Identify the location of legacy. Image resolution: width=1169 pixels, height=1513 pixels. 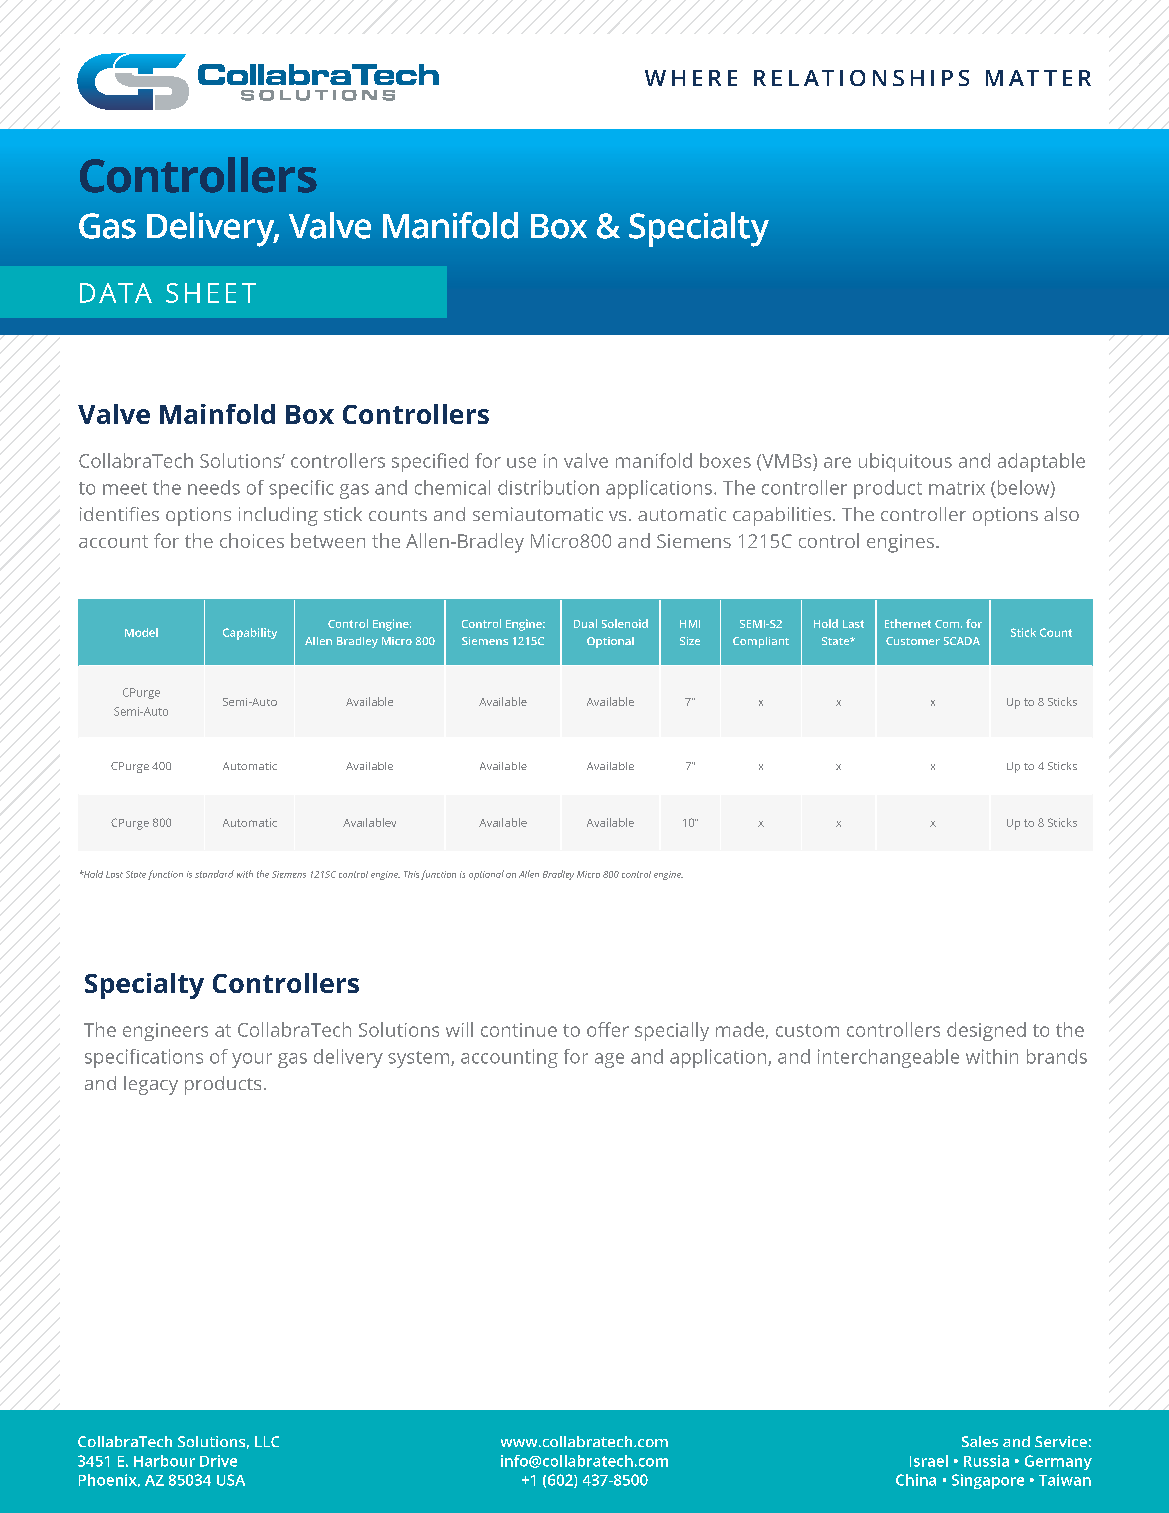
(151, 1085).
